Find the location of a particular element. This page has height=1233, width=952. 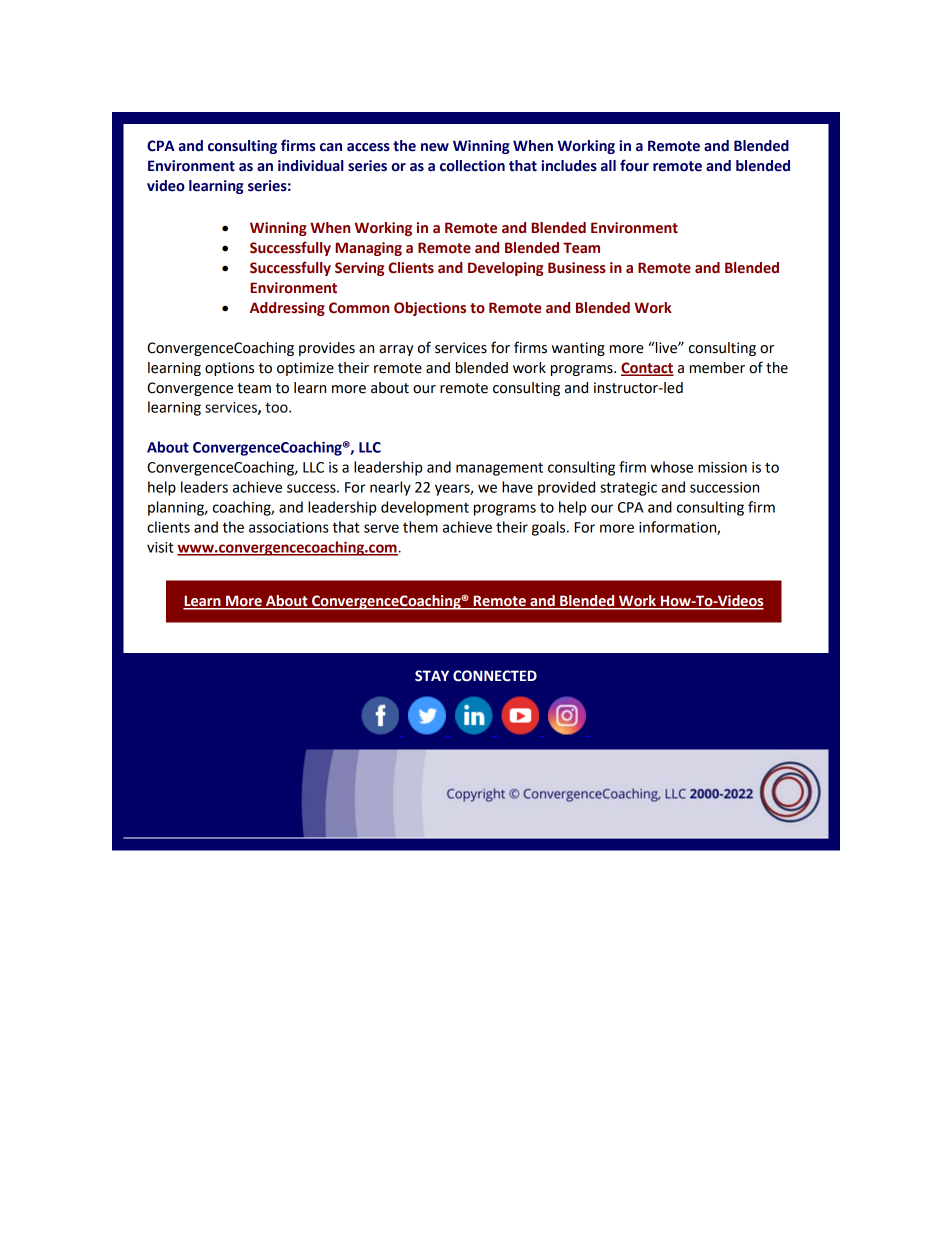

STAY is located at coordinates (432, 676).
